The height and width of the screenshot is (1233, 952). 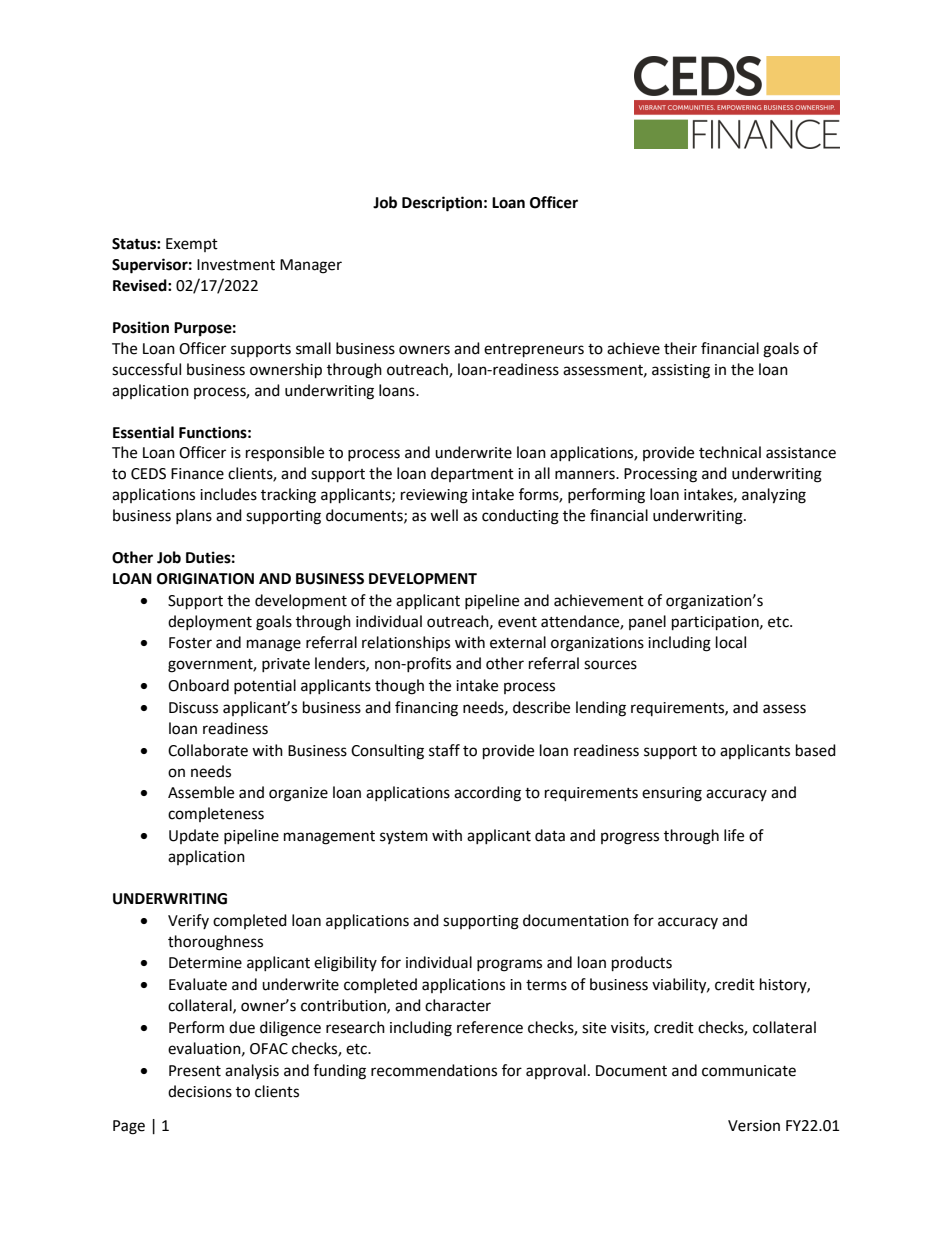 What do you see at coordinates (404, 837) in the screenshot?
I see `system` at bounding box center [404, 837].
